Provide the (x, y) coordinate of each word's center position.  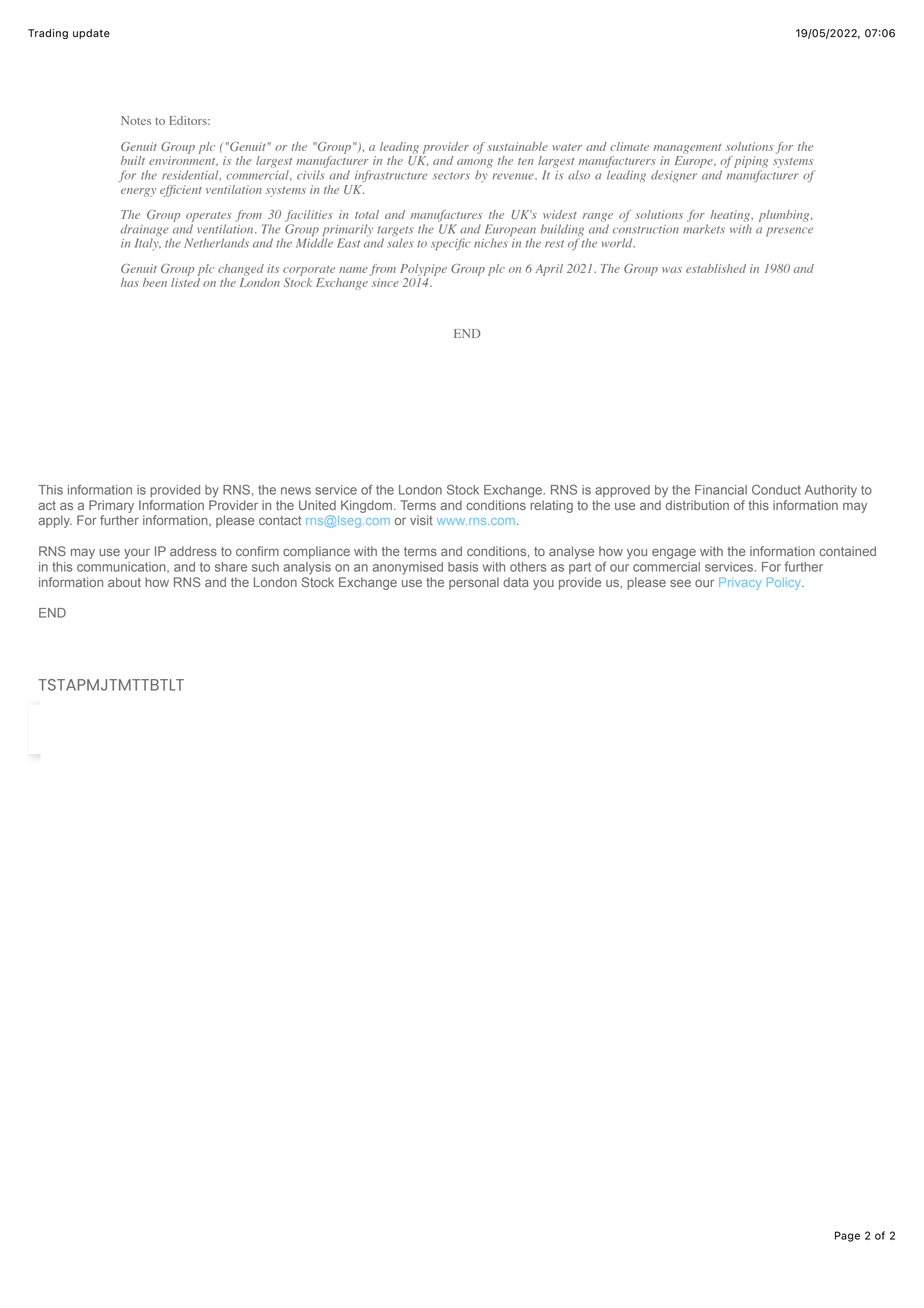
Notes (136, 120)
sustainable (517, 146)
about (124, 582)
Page (847, 1236)
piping (751, 162)
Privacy (740, 584)
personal (474, 583)
